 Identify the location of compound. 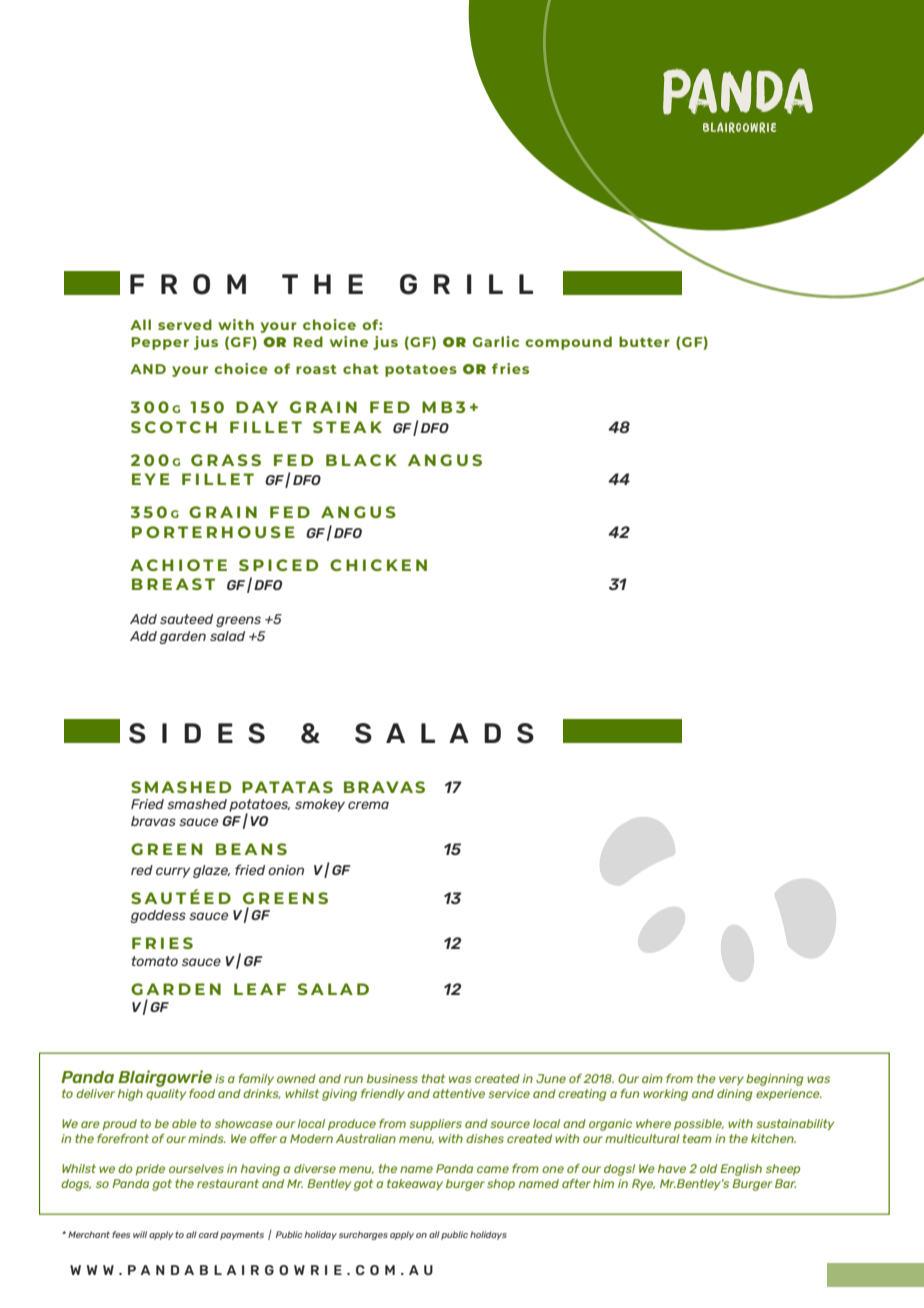
(568, 343).
